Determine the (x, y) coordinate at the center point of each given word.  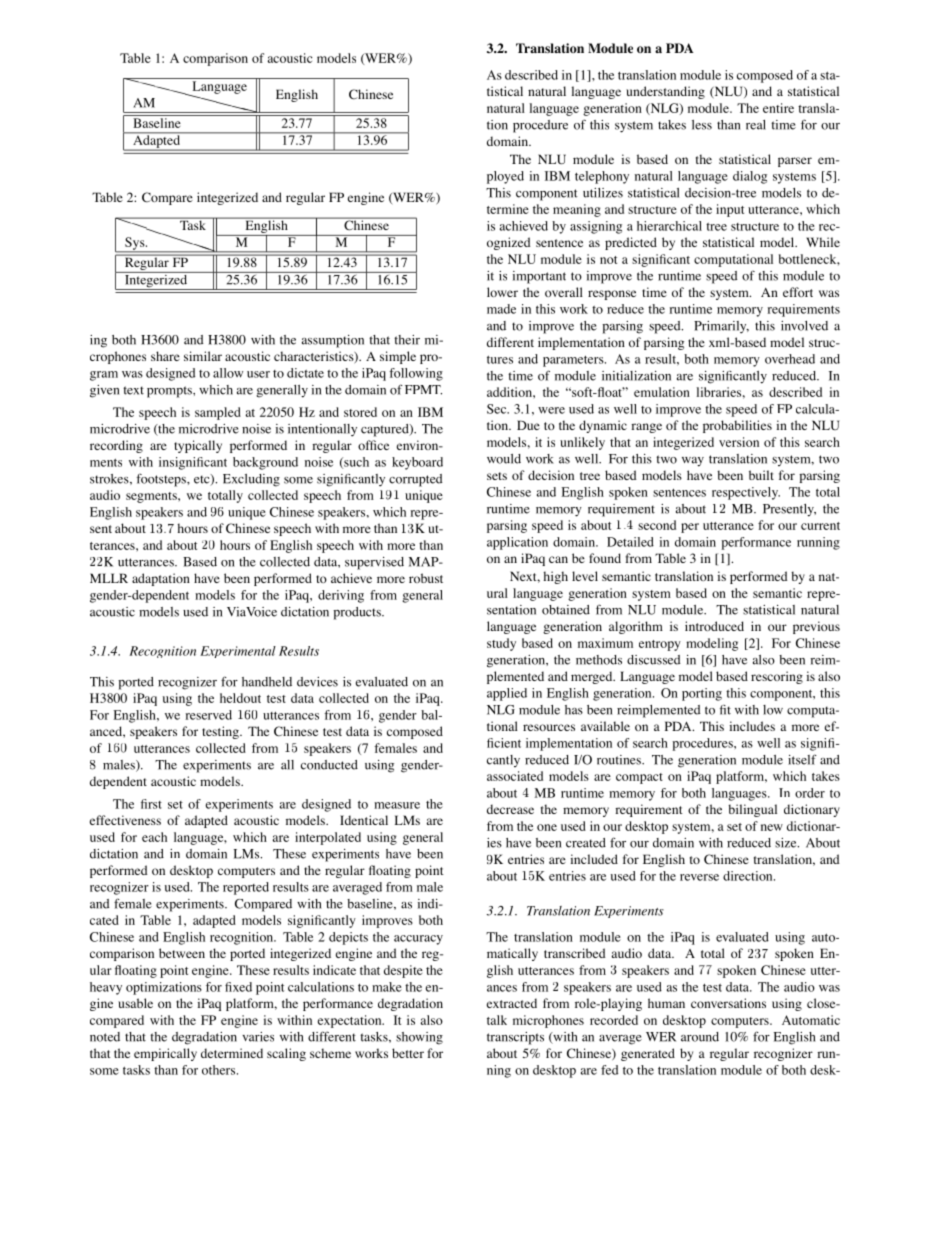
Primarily (721, 327)
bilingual (752, 810)
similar (203, 356)
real (756, 125)
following (416, 374)
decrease (510, 809)
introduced (714, 626)
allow (228, 373)
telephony (602, 177)
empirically (165, 1054)
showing (419, 1038)
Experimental (238, 652)
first (151, 804)
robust (426, 578)
